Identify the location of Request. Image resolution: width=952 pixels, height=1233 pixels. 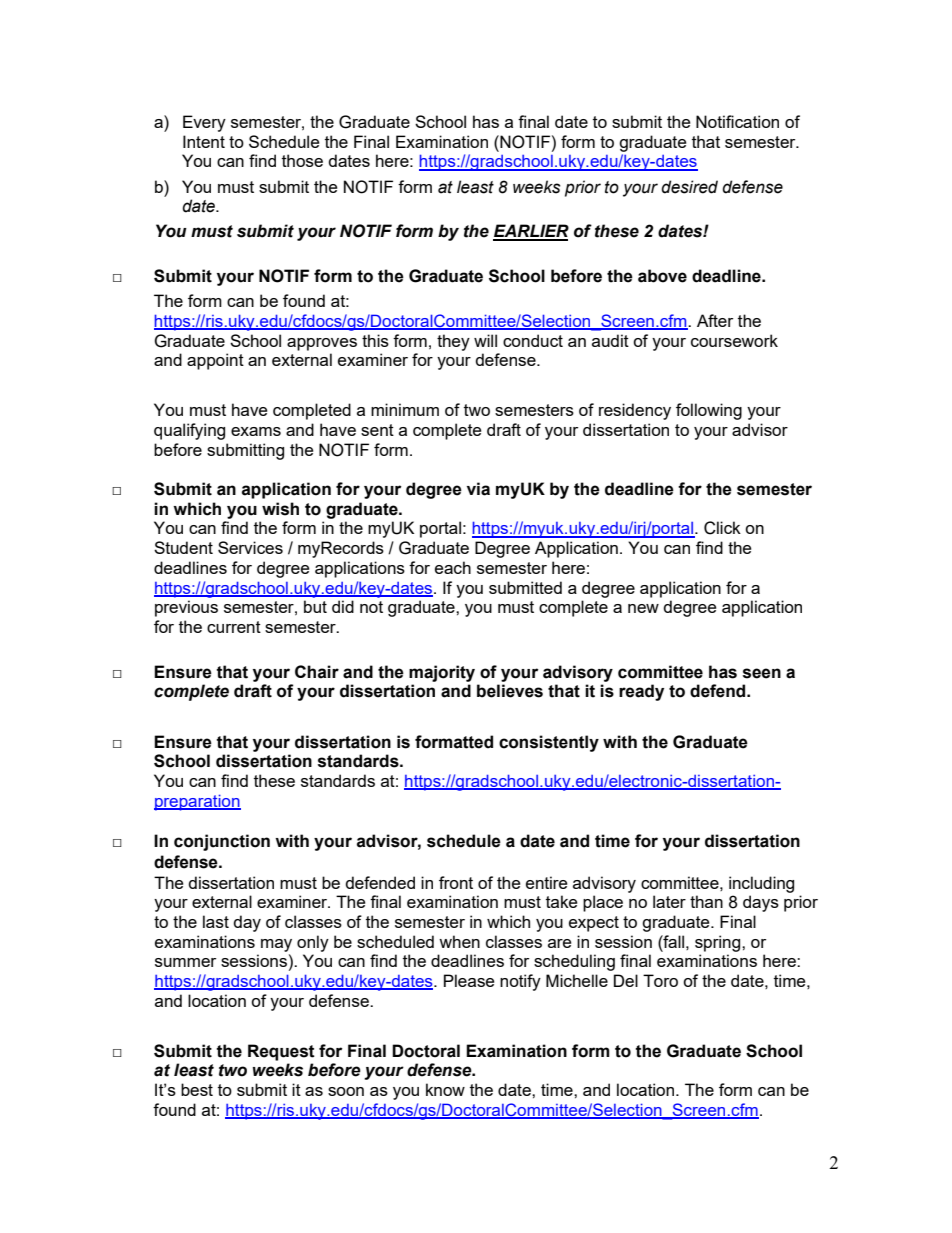
(281, 1052).
